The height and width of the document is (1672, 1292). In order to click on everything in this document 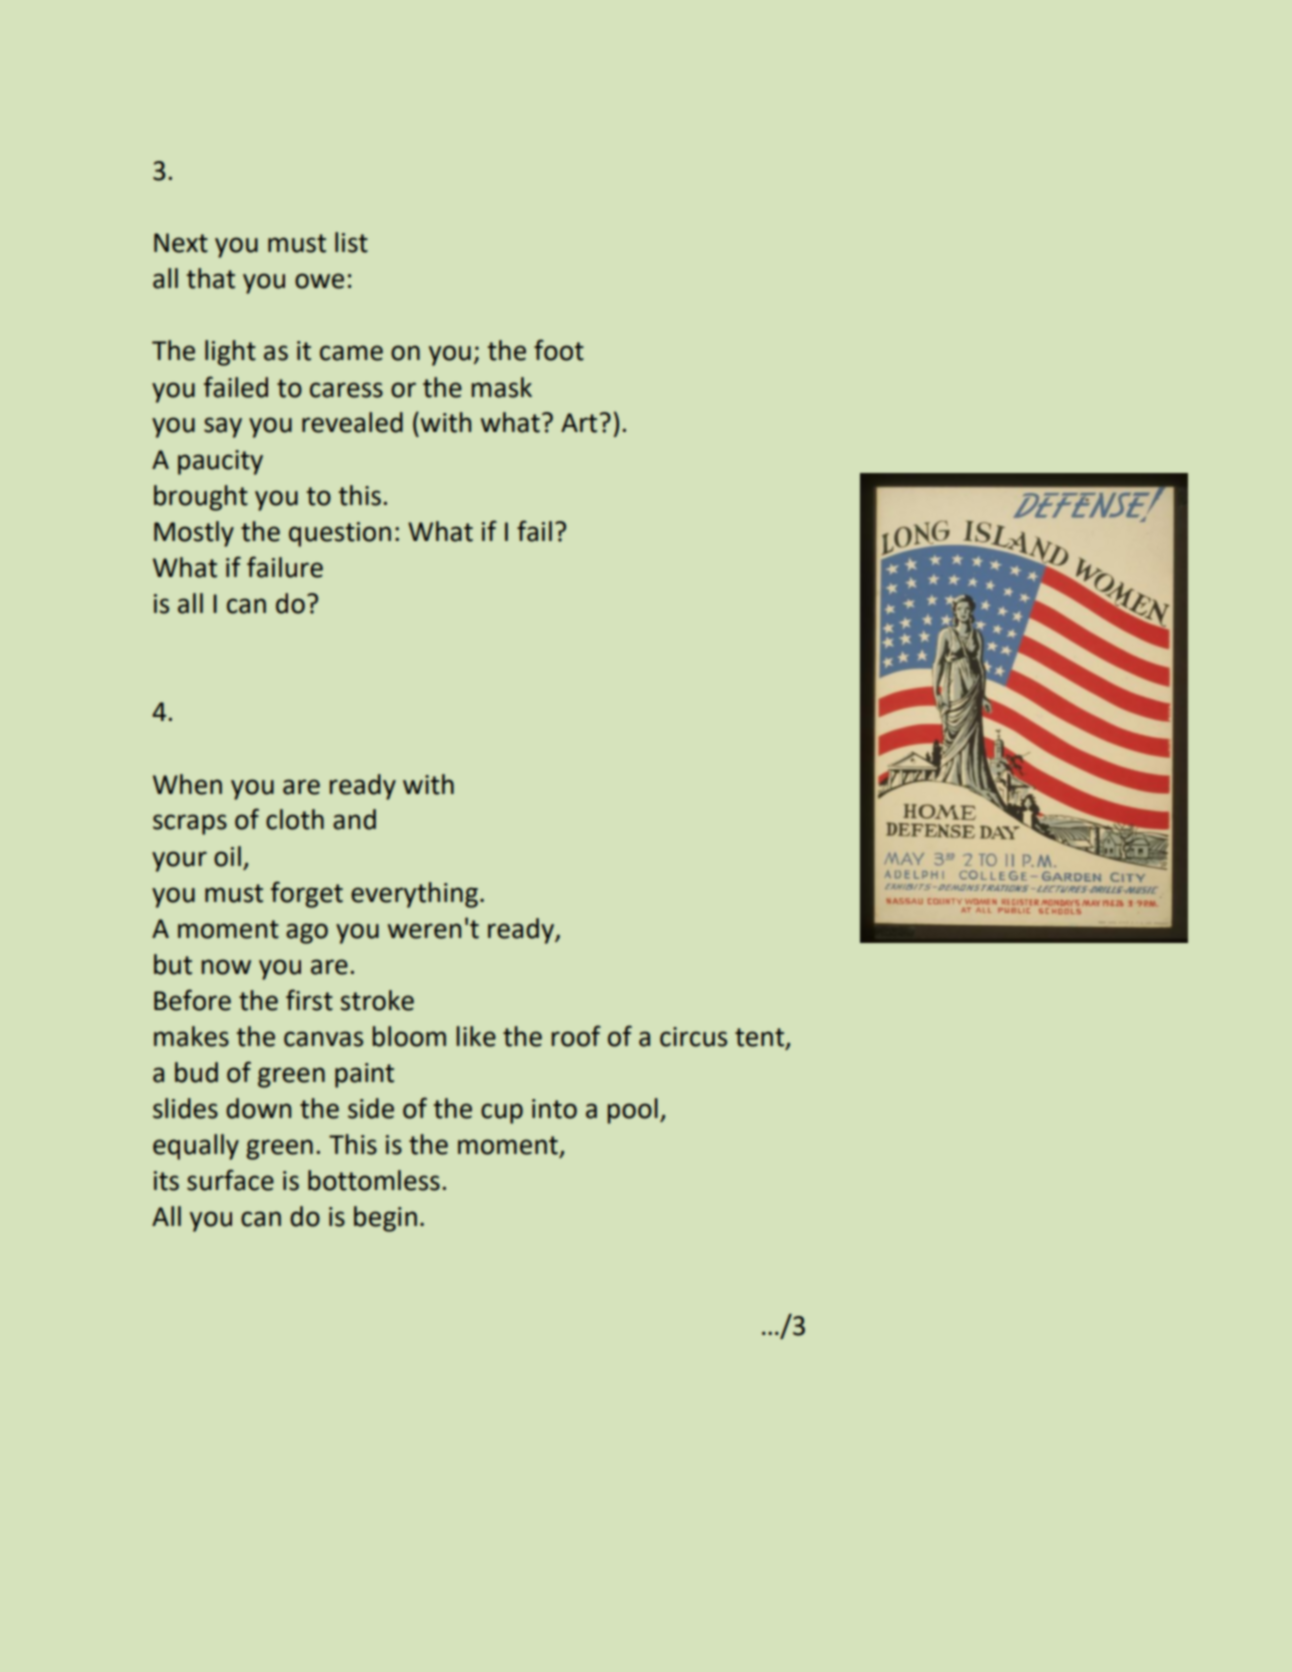, I will do `click(414, 895)`.
